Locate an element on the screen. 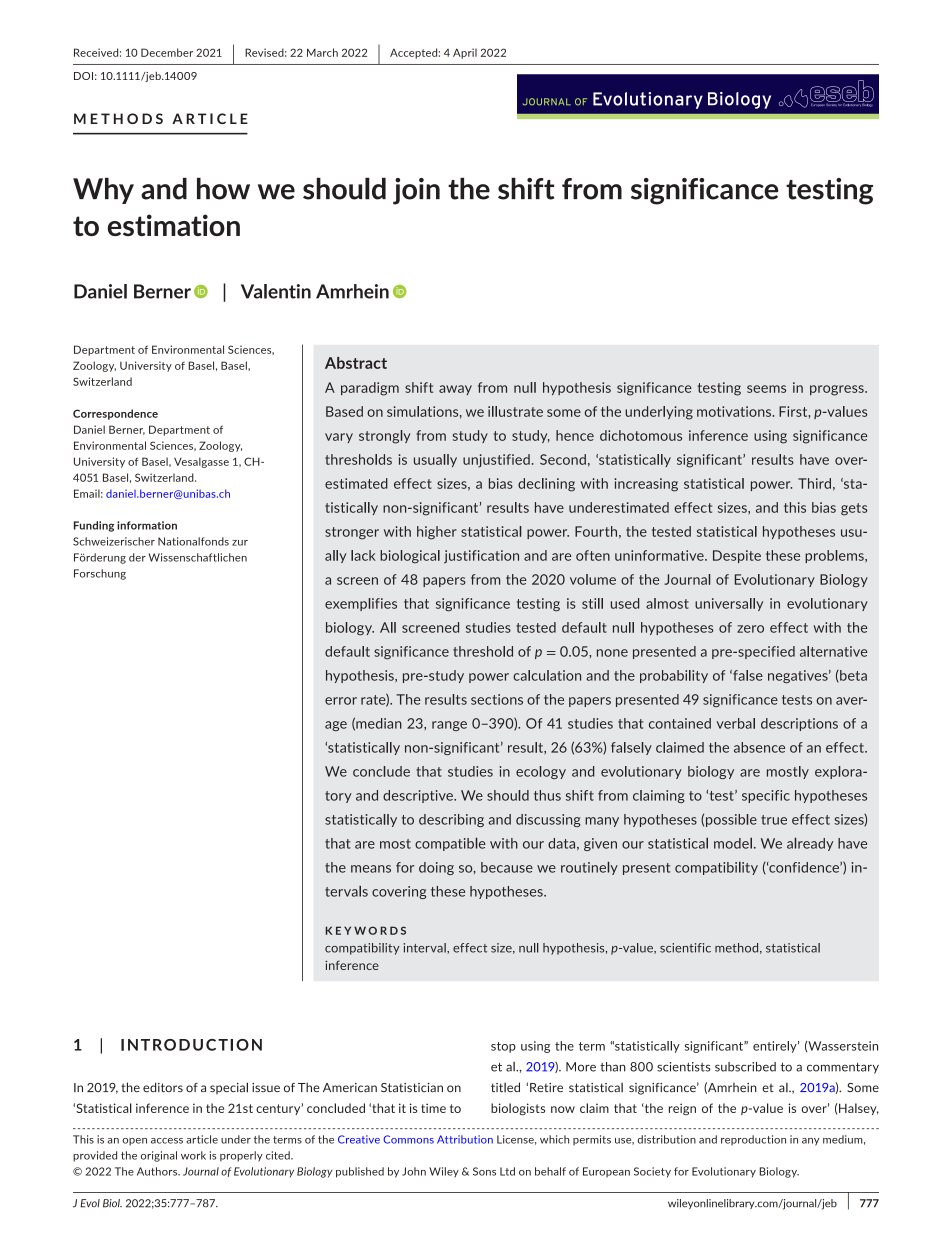 The height and width of the screenshot is (1251, 952). December is located at coordinates (167, 52).
